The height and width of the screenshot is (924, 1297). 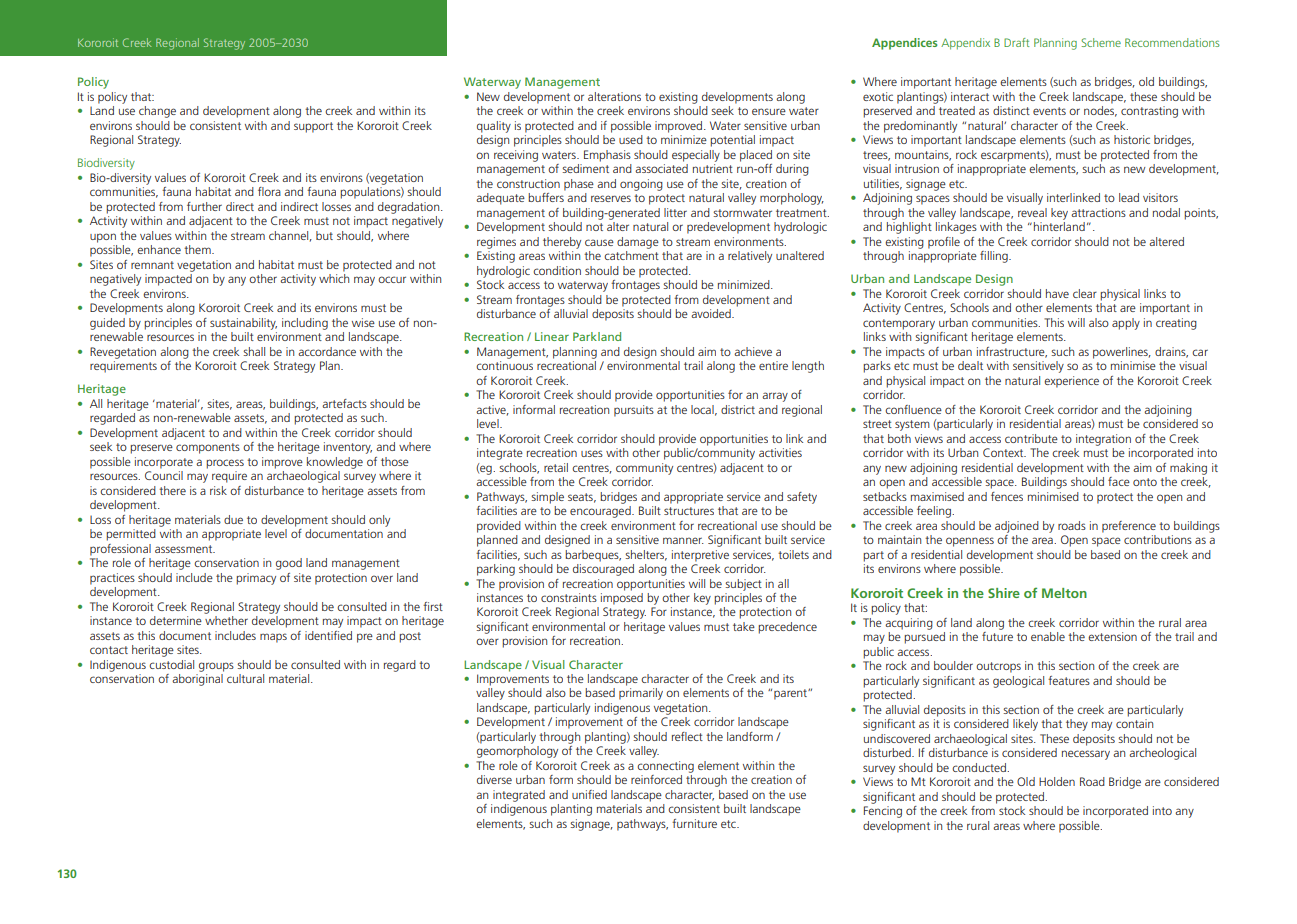 What do you see at coordinates (157, 112) in the screenshot?
I see `change` at bounding box center [157, 112].
